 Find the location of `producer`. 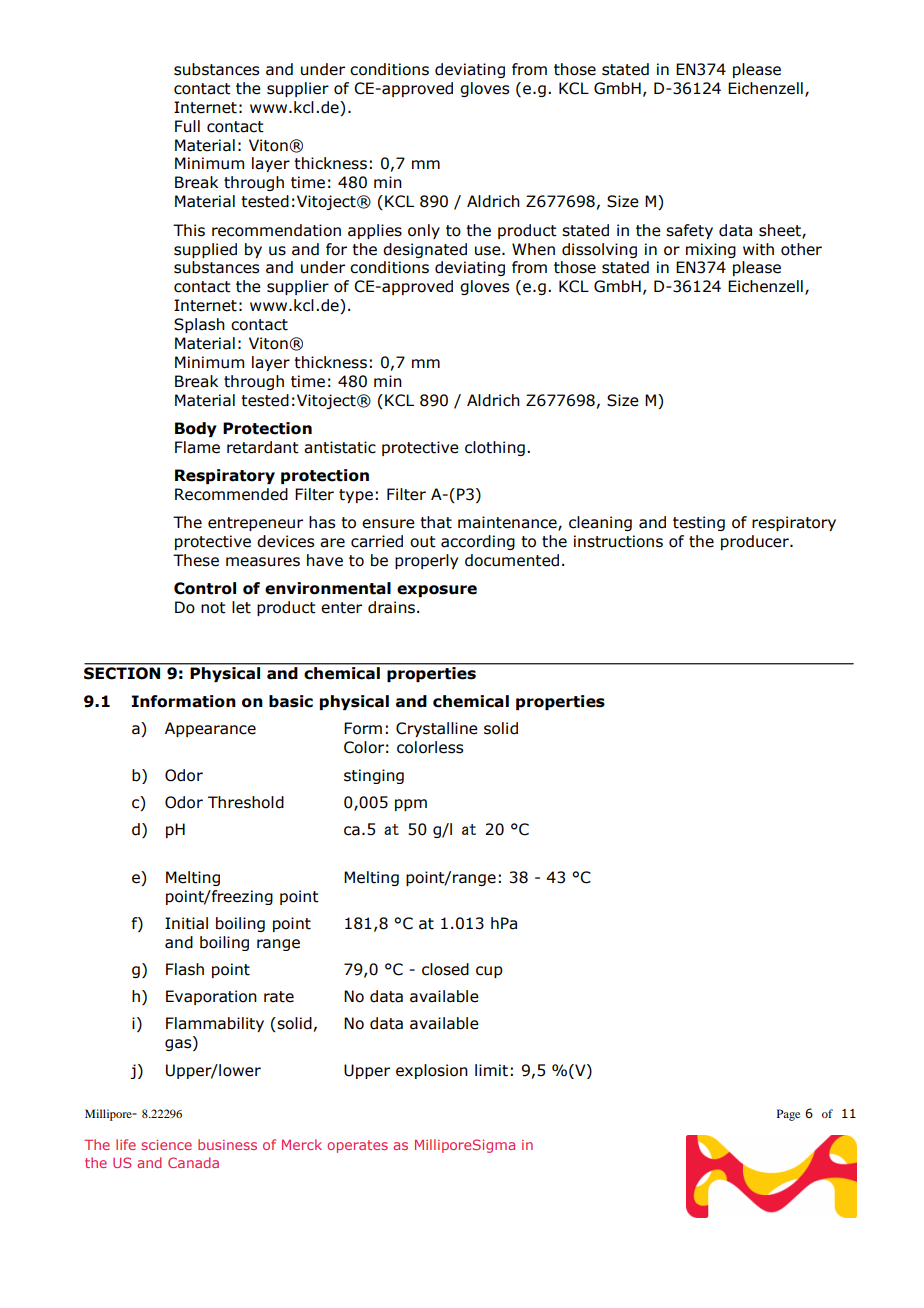

producer is located at coordinates (756, 542).
